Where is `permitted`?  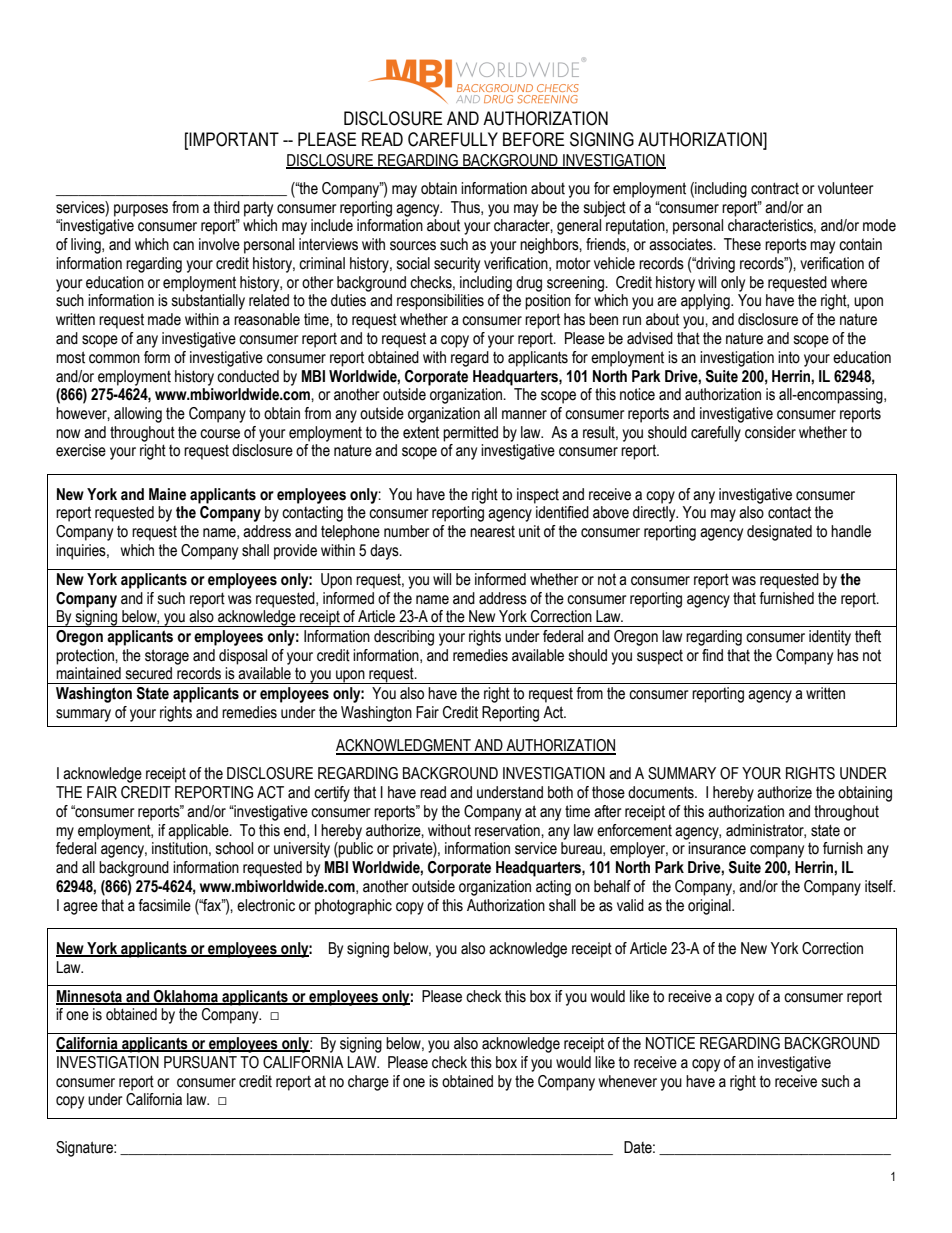
permitted is located at coordinates (470, 434).
